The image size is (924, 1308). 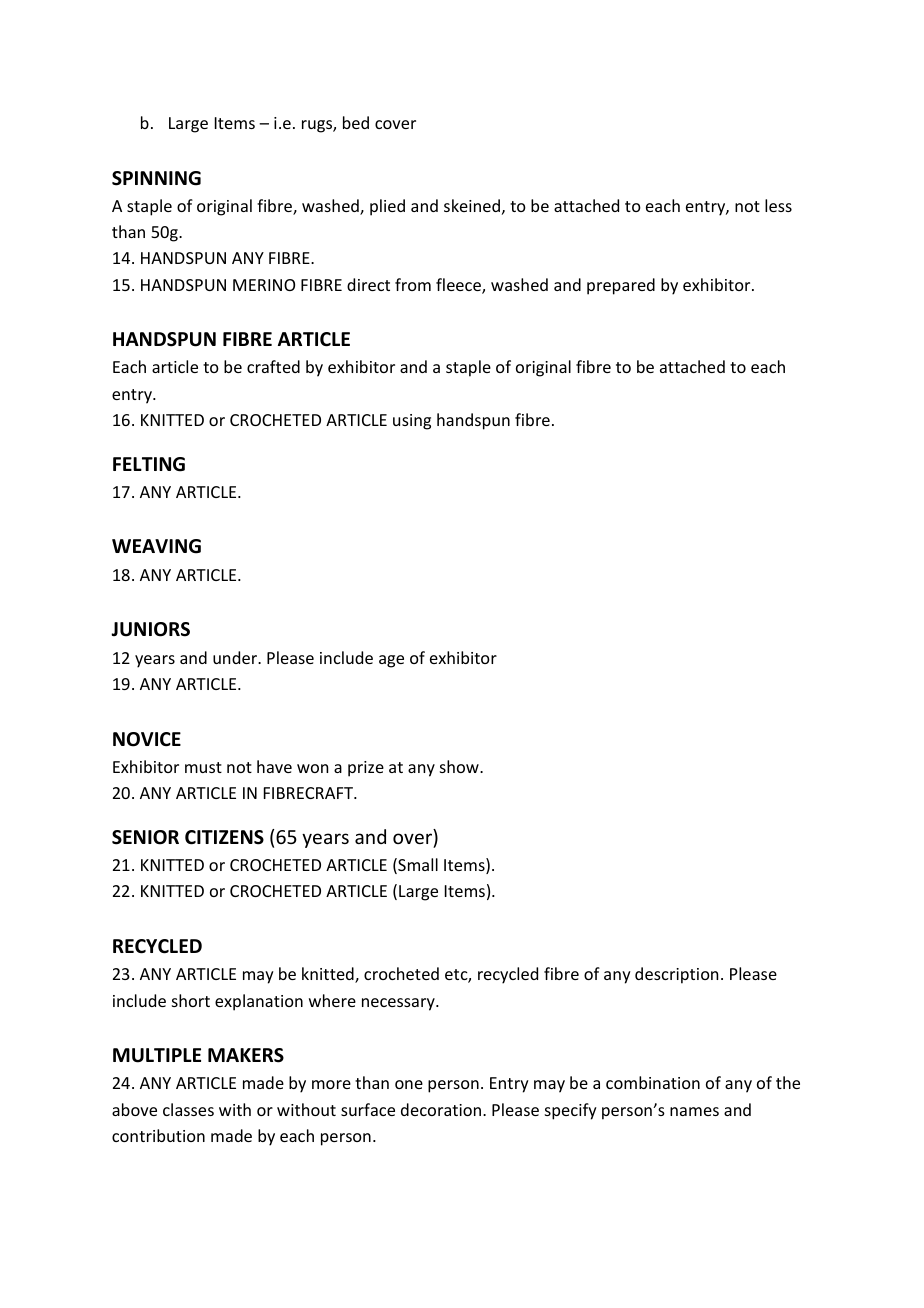 What do you see at coordinates (391, 661) in the screenshot?
I see `age` at bounding box center [391, 661].
